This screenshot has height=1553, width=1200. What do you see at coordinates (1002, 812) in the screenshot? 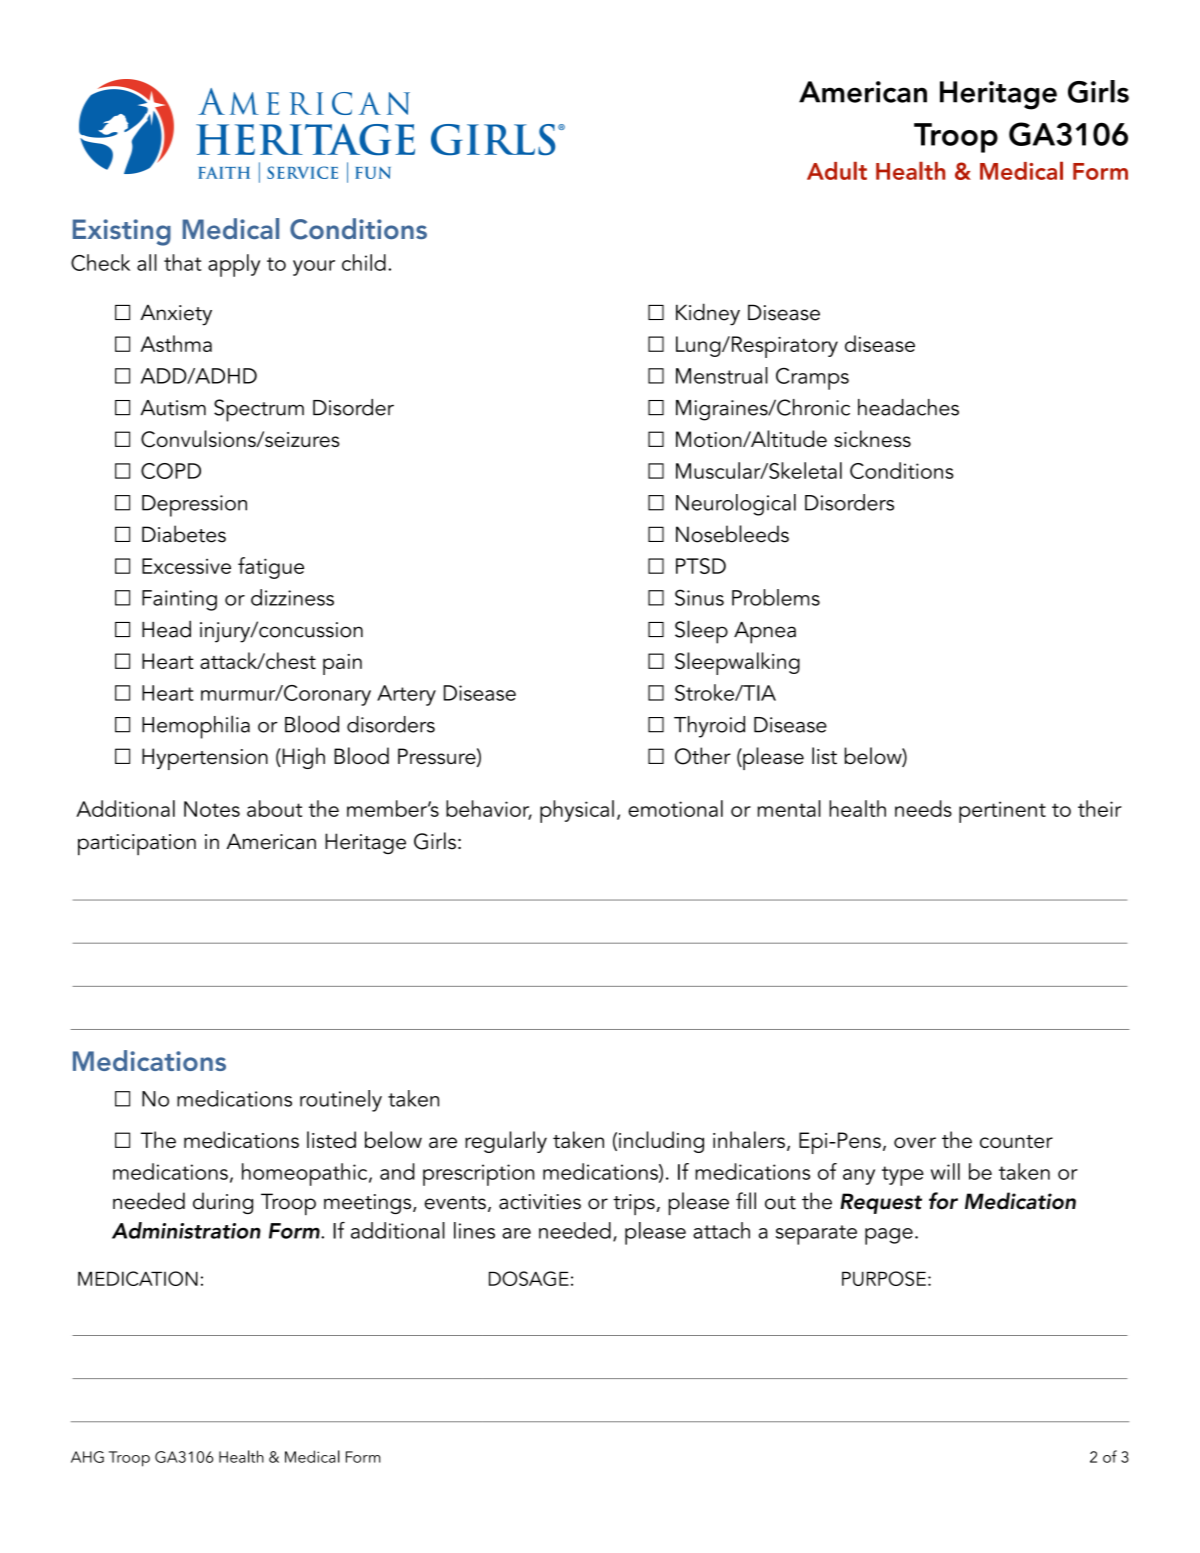
I see `pertinent` at bounding box center [1002, 812].
